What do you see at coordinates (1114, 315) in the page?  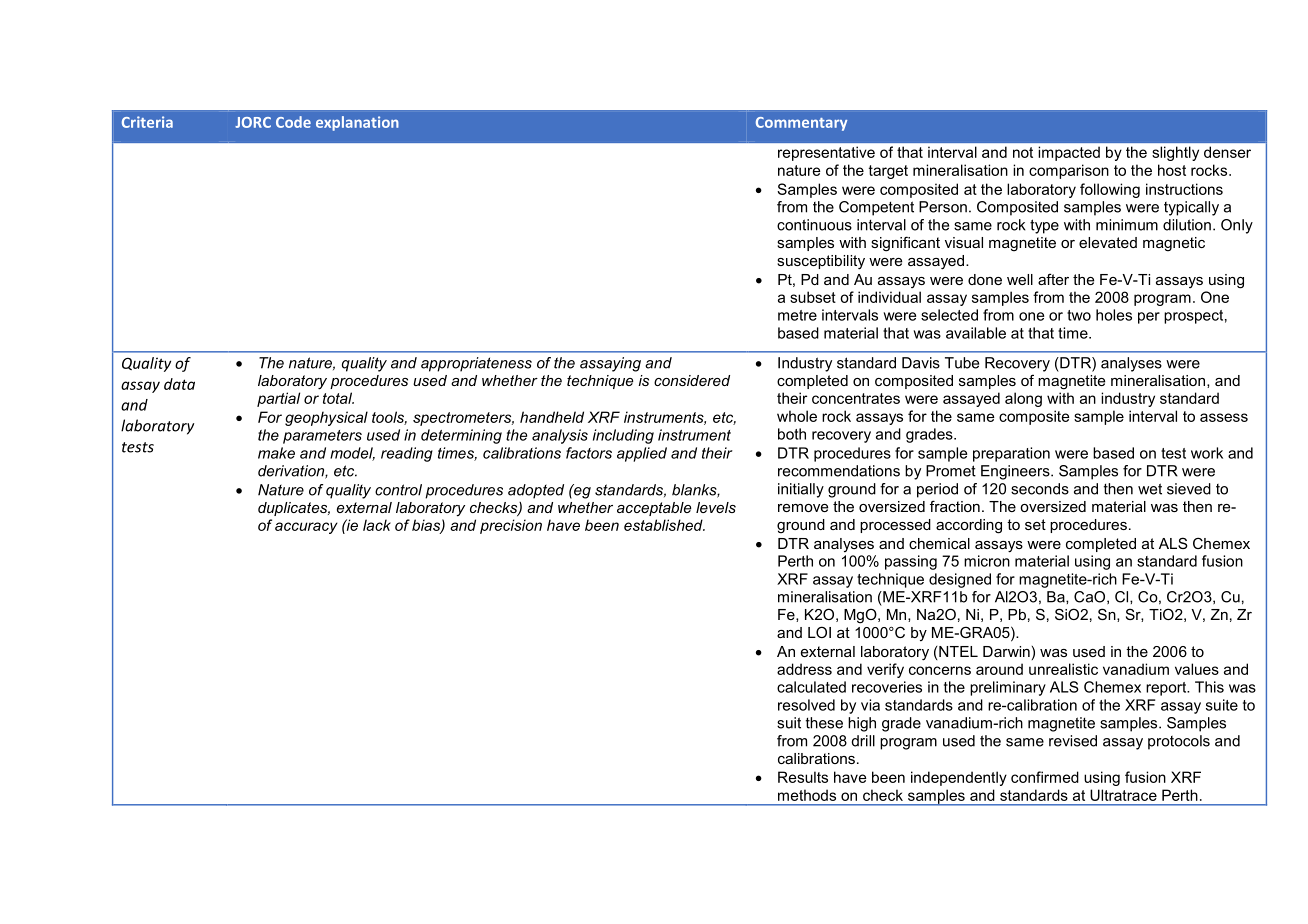 I see `holes` at bounding box center [1114, 315].
